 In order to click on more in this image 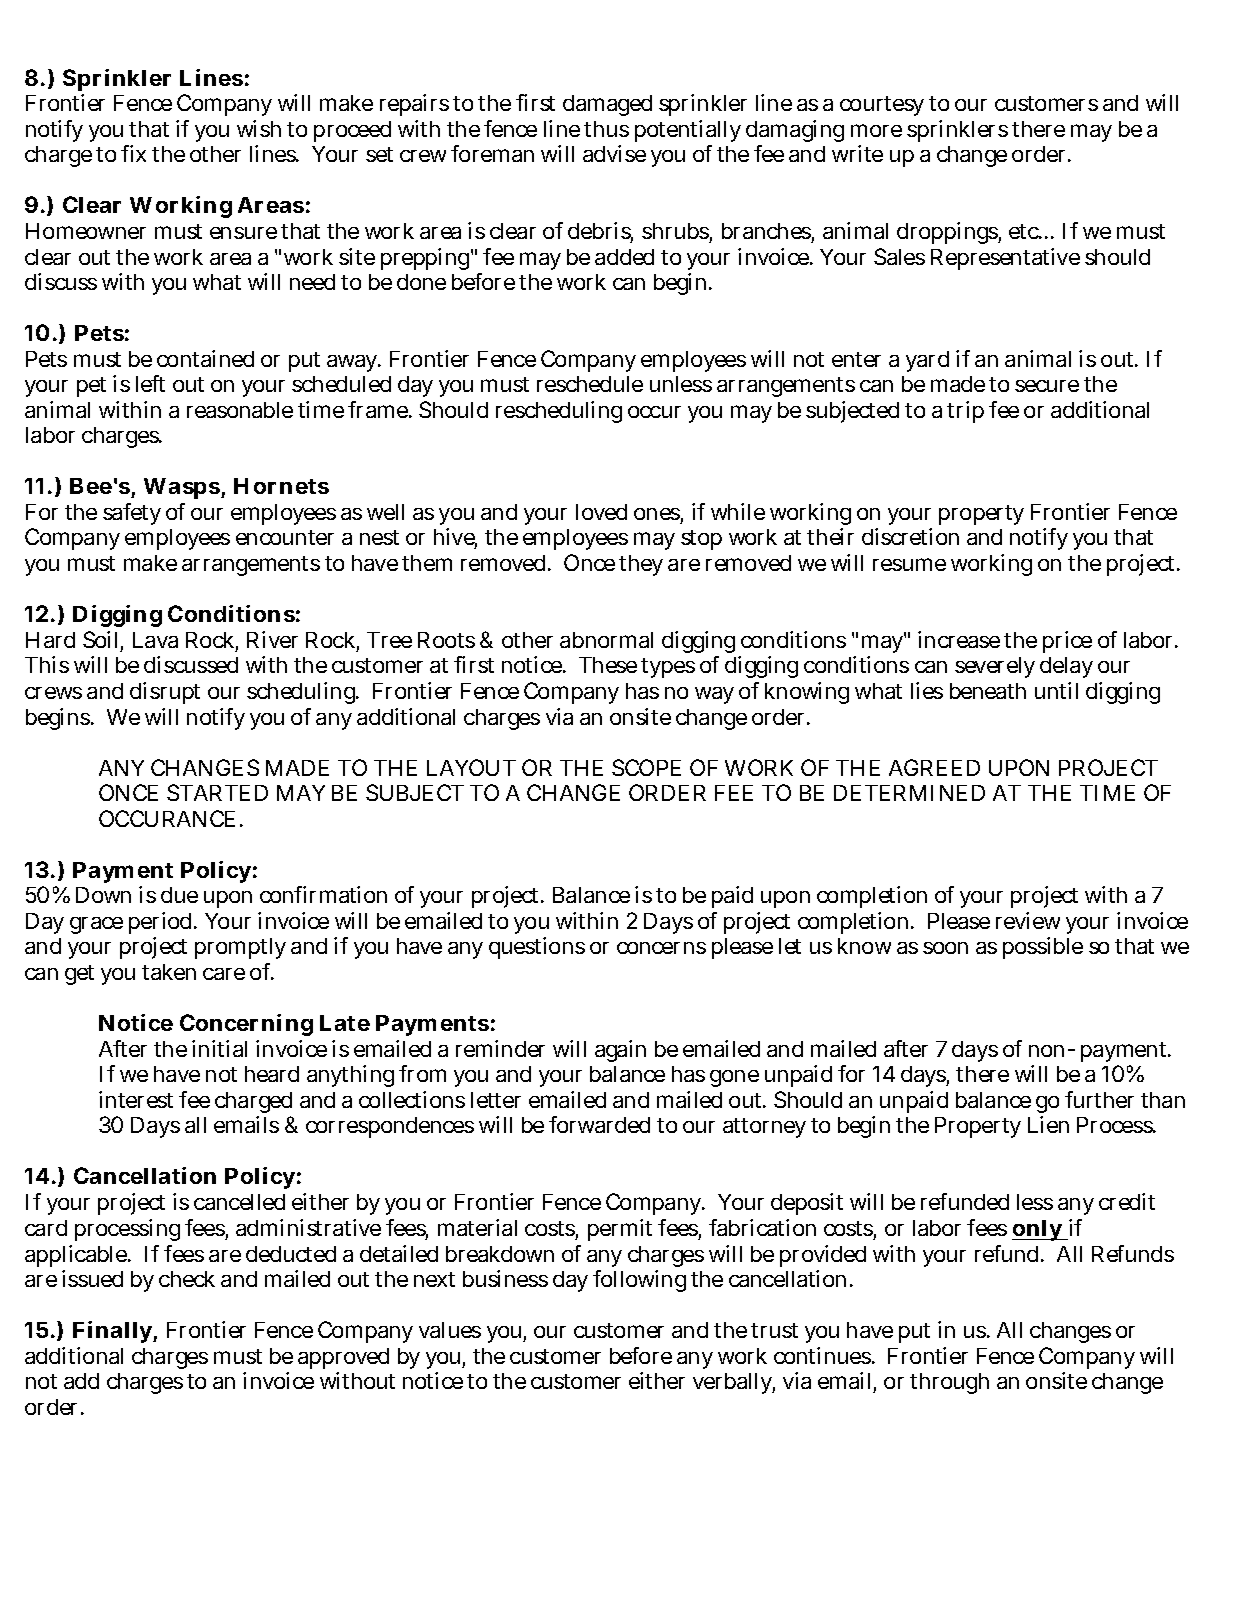, I will do `click(876, 130)`.
